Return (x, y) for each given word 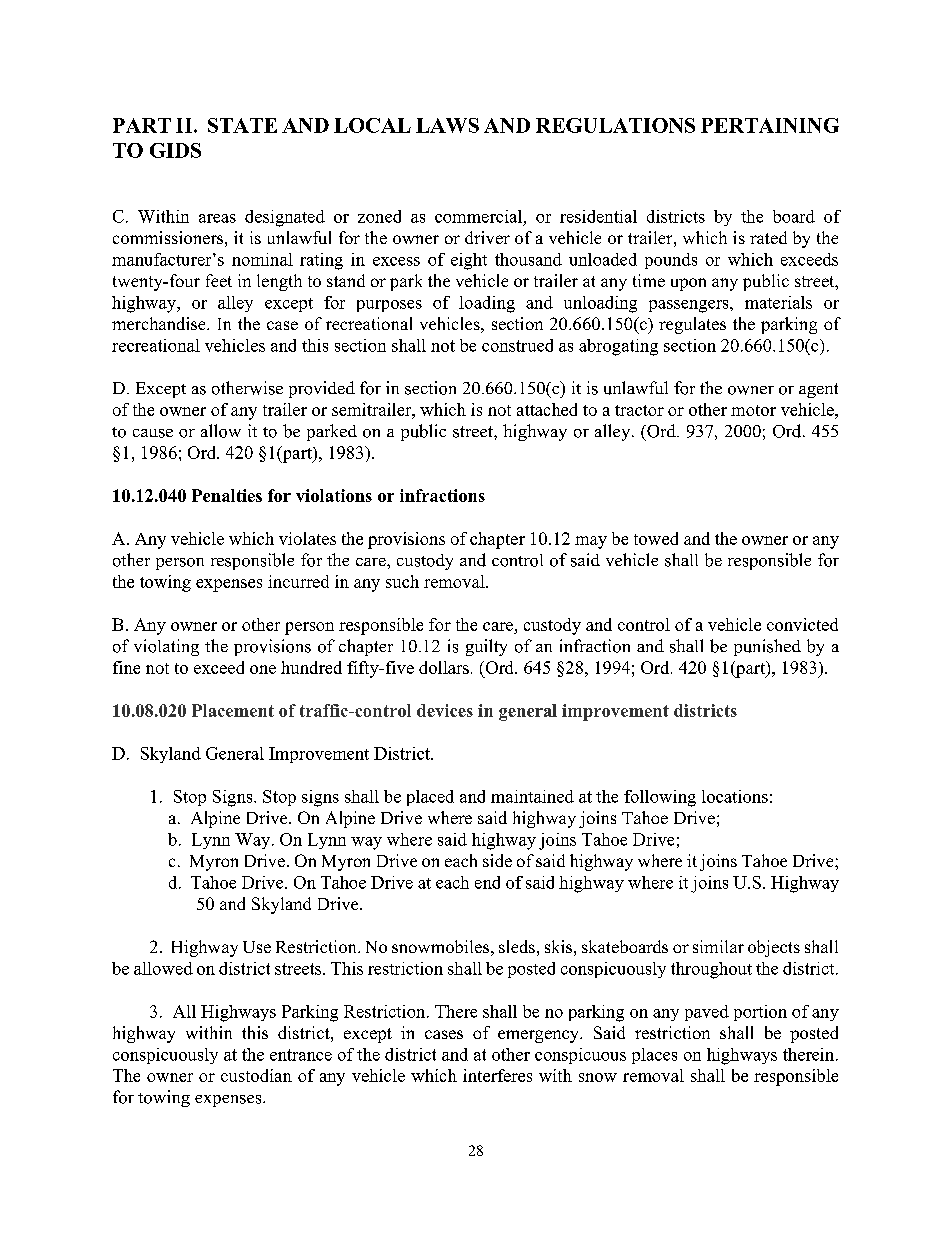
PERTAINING (770, 125)
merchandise (160, 323)
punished (767, 647)
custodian (256, 1075)
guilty (486, 647)
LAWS (447, 125)
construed (517, 345)
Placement (233, 710)
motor (753, 410)
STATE (242, 125)
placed (430, 798)
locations (735, 796)
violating (166, 647)
